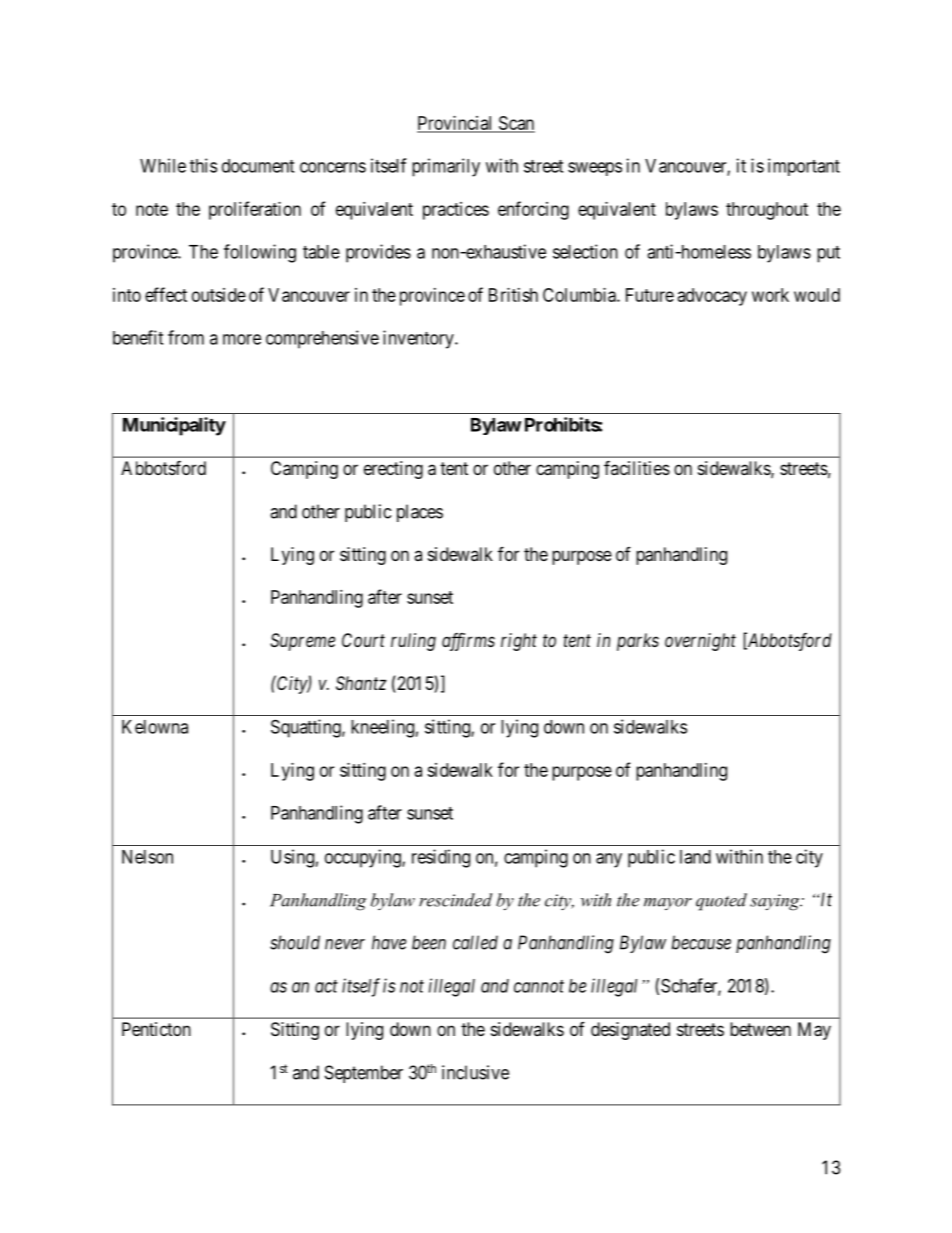 This document has height=1233, width=952. I want to click on September, so click(364, 1074).
